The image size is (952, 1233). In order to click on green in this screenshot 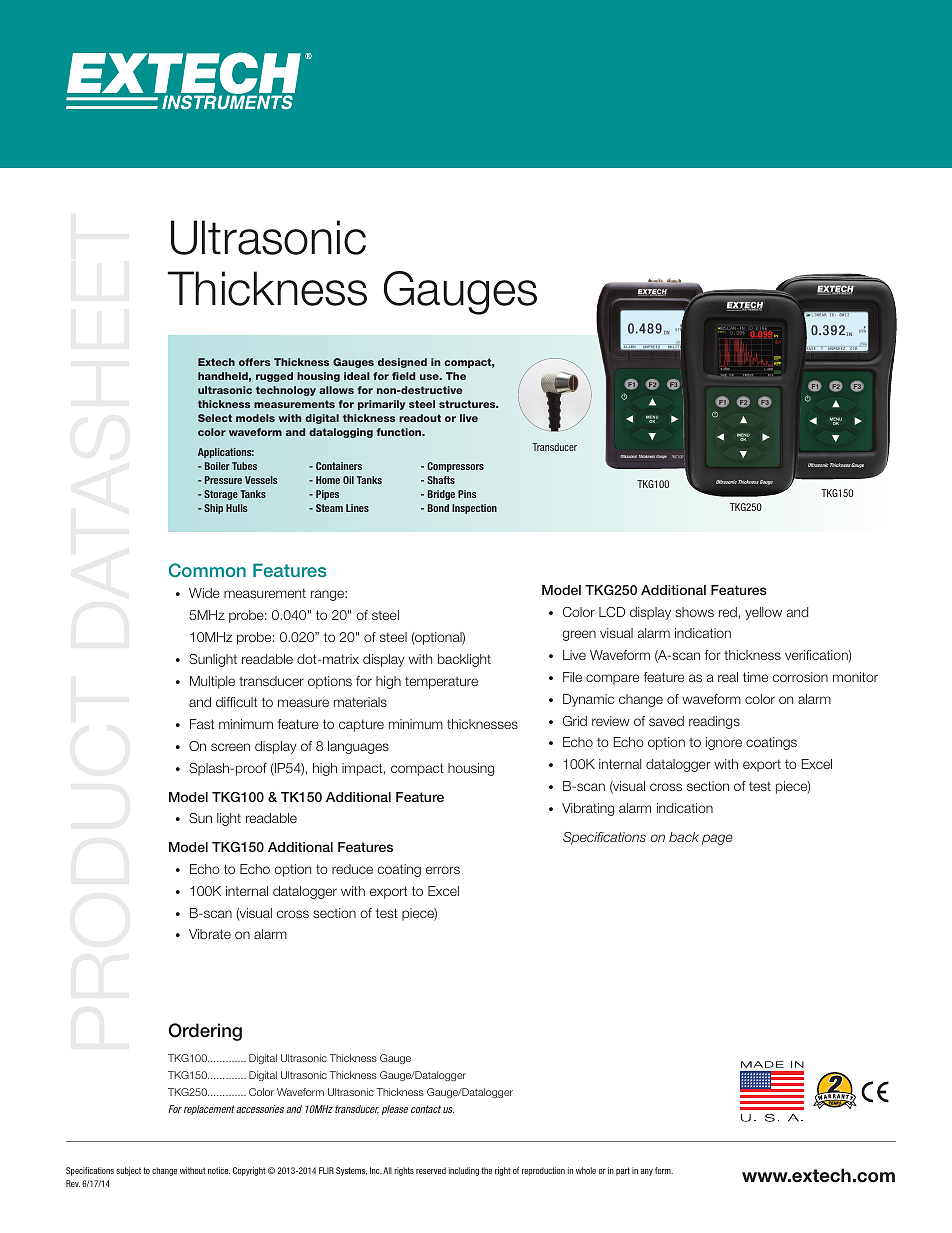, I will do `click(579, 635)`.
